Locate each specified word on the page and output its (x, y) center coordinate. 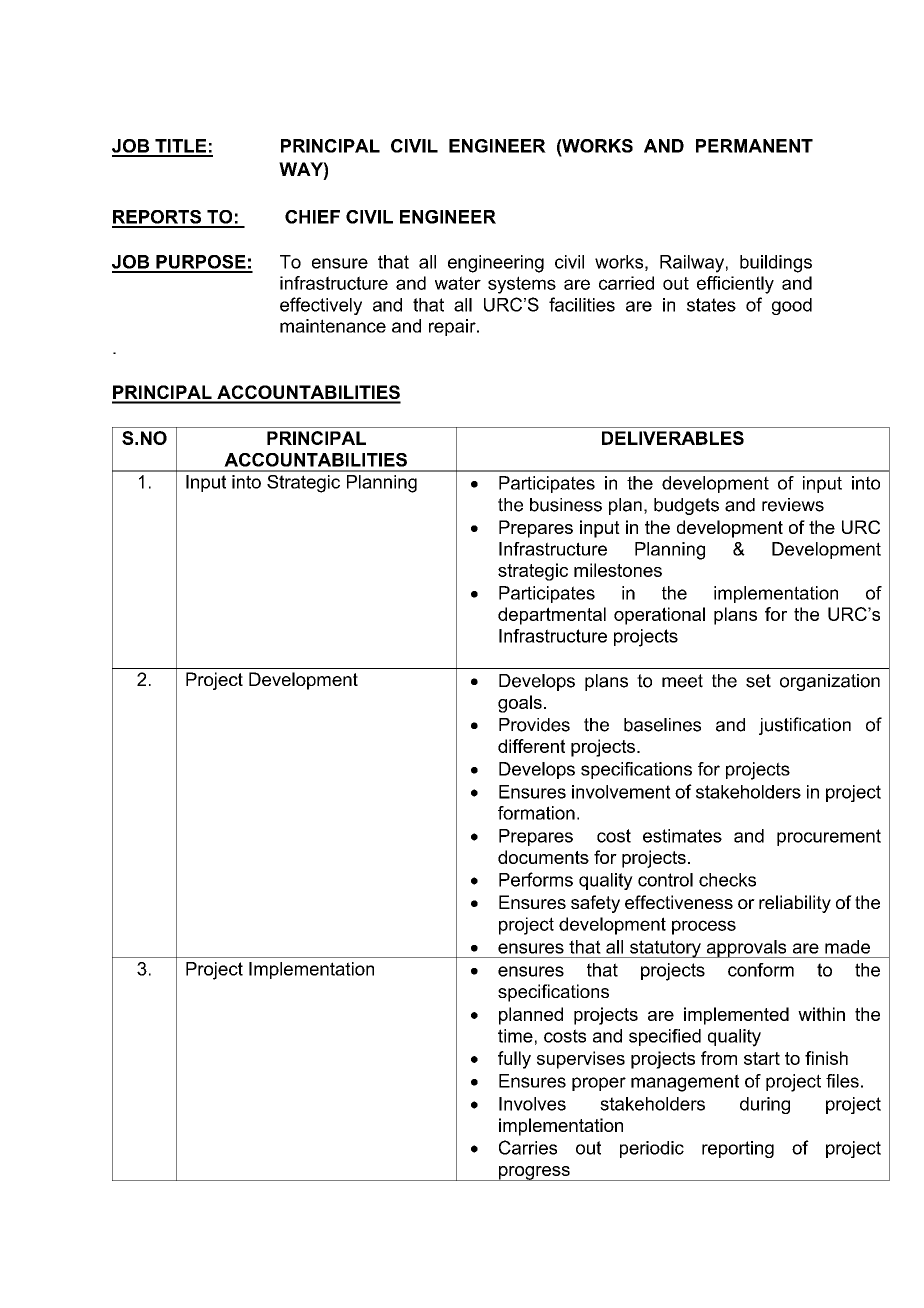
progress (534, 1173)
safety (595, 904)
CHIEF (312, 217)
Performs (536, 879)
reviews (793, 505)
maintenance (333, 326)
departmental (552, 616)
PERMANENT (754, 146)
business (566, 505)
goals (520, 704)
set (758, 681)
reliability (795, 904)
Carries (528, 1147)
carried (626, 283)
